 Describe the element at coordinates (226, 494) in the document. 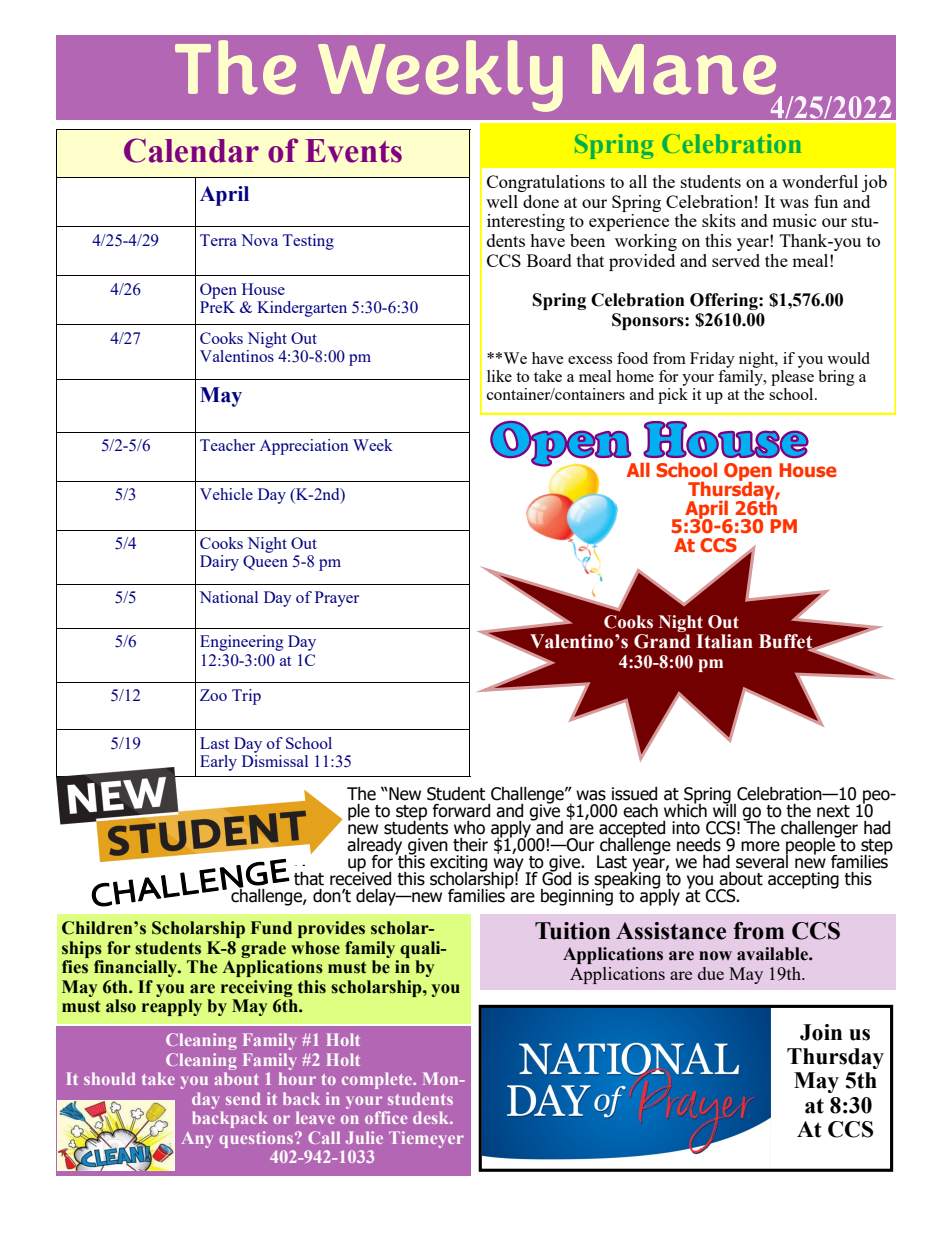

I see `Vehicle` at that location.
